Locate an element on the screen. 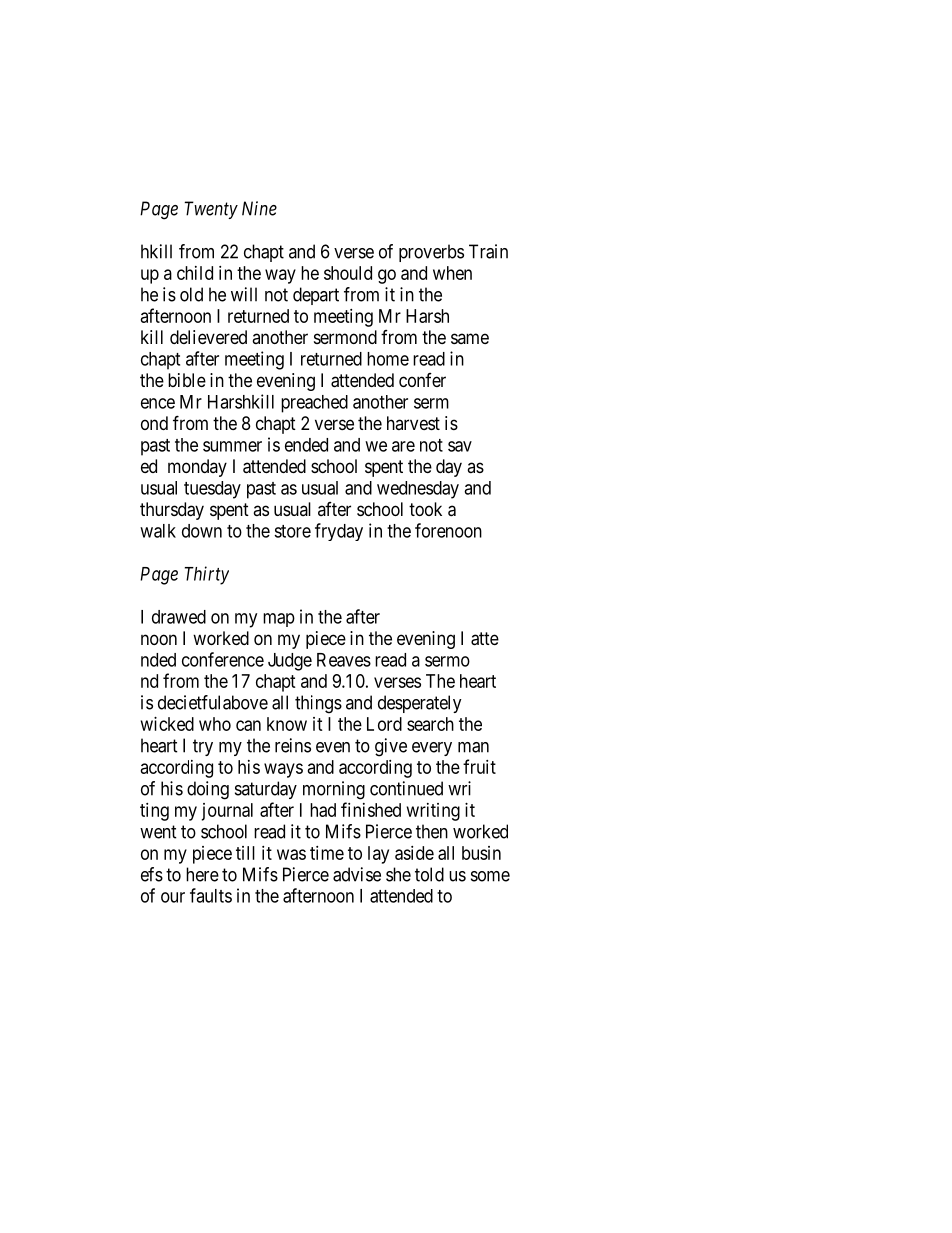  should is located at coordinates (348, 273).
